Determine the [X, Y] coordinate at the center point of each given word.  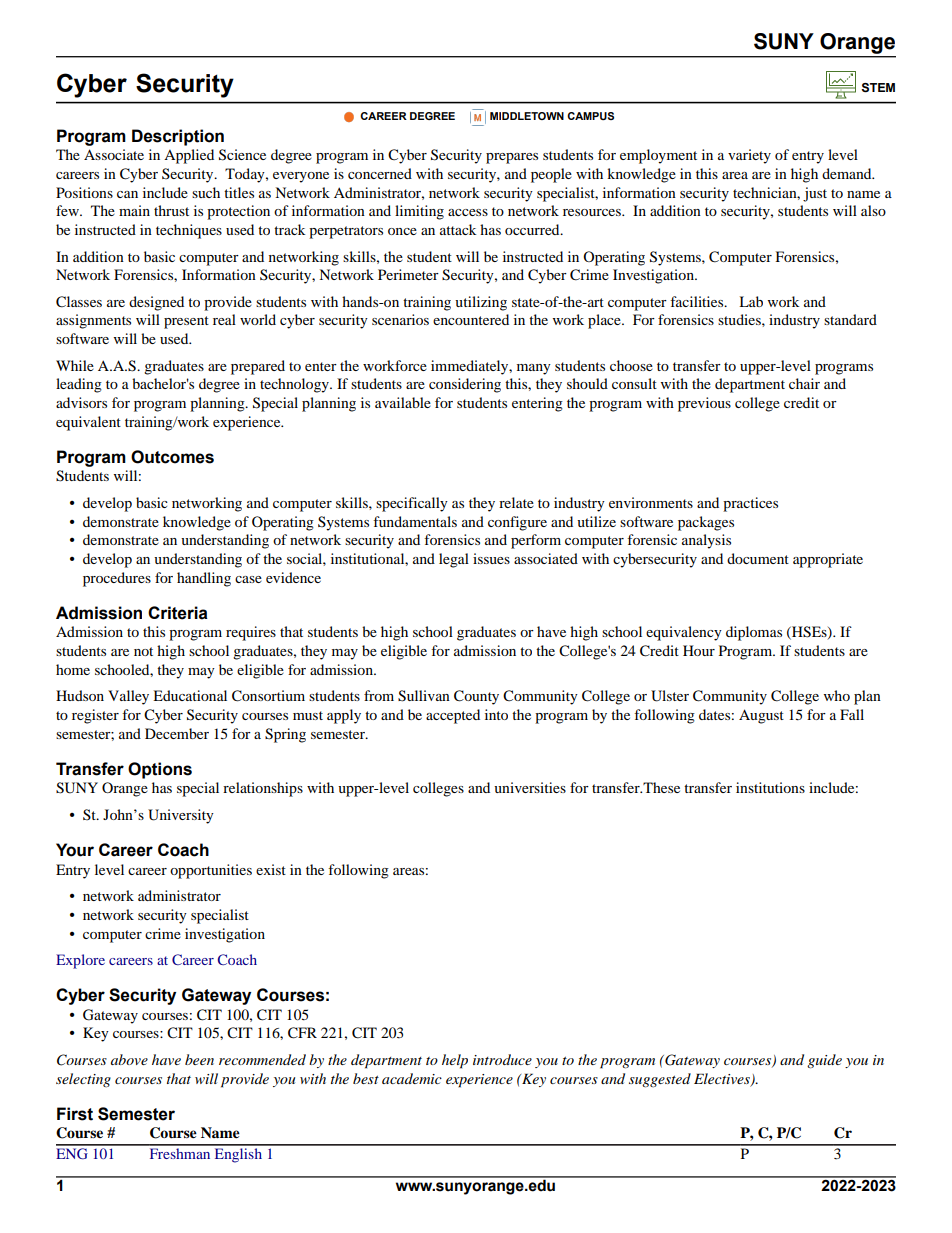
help [455, 1061]
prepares [512, 158]
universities [530, 787]
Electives [723, 1079]
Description [178, 137]
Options [160, 770]
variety [749, 156]
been [199, 1059]
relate [516, 502]
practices [750, 504]
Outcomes [172, 457]
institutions [770, 787]
